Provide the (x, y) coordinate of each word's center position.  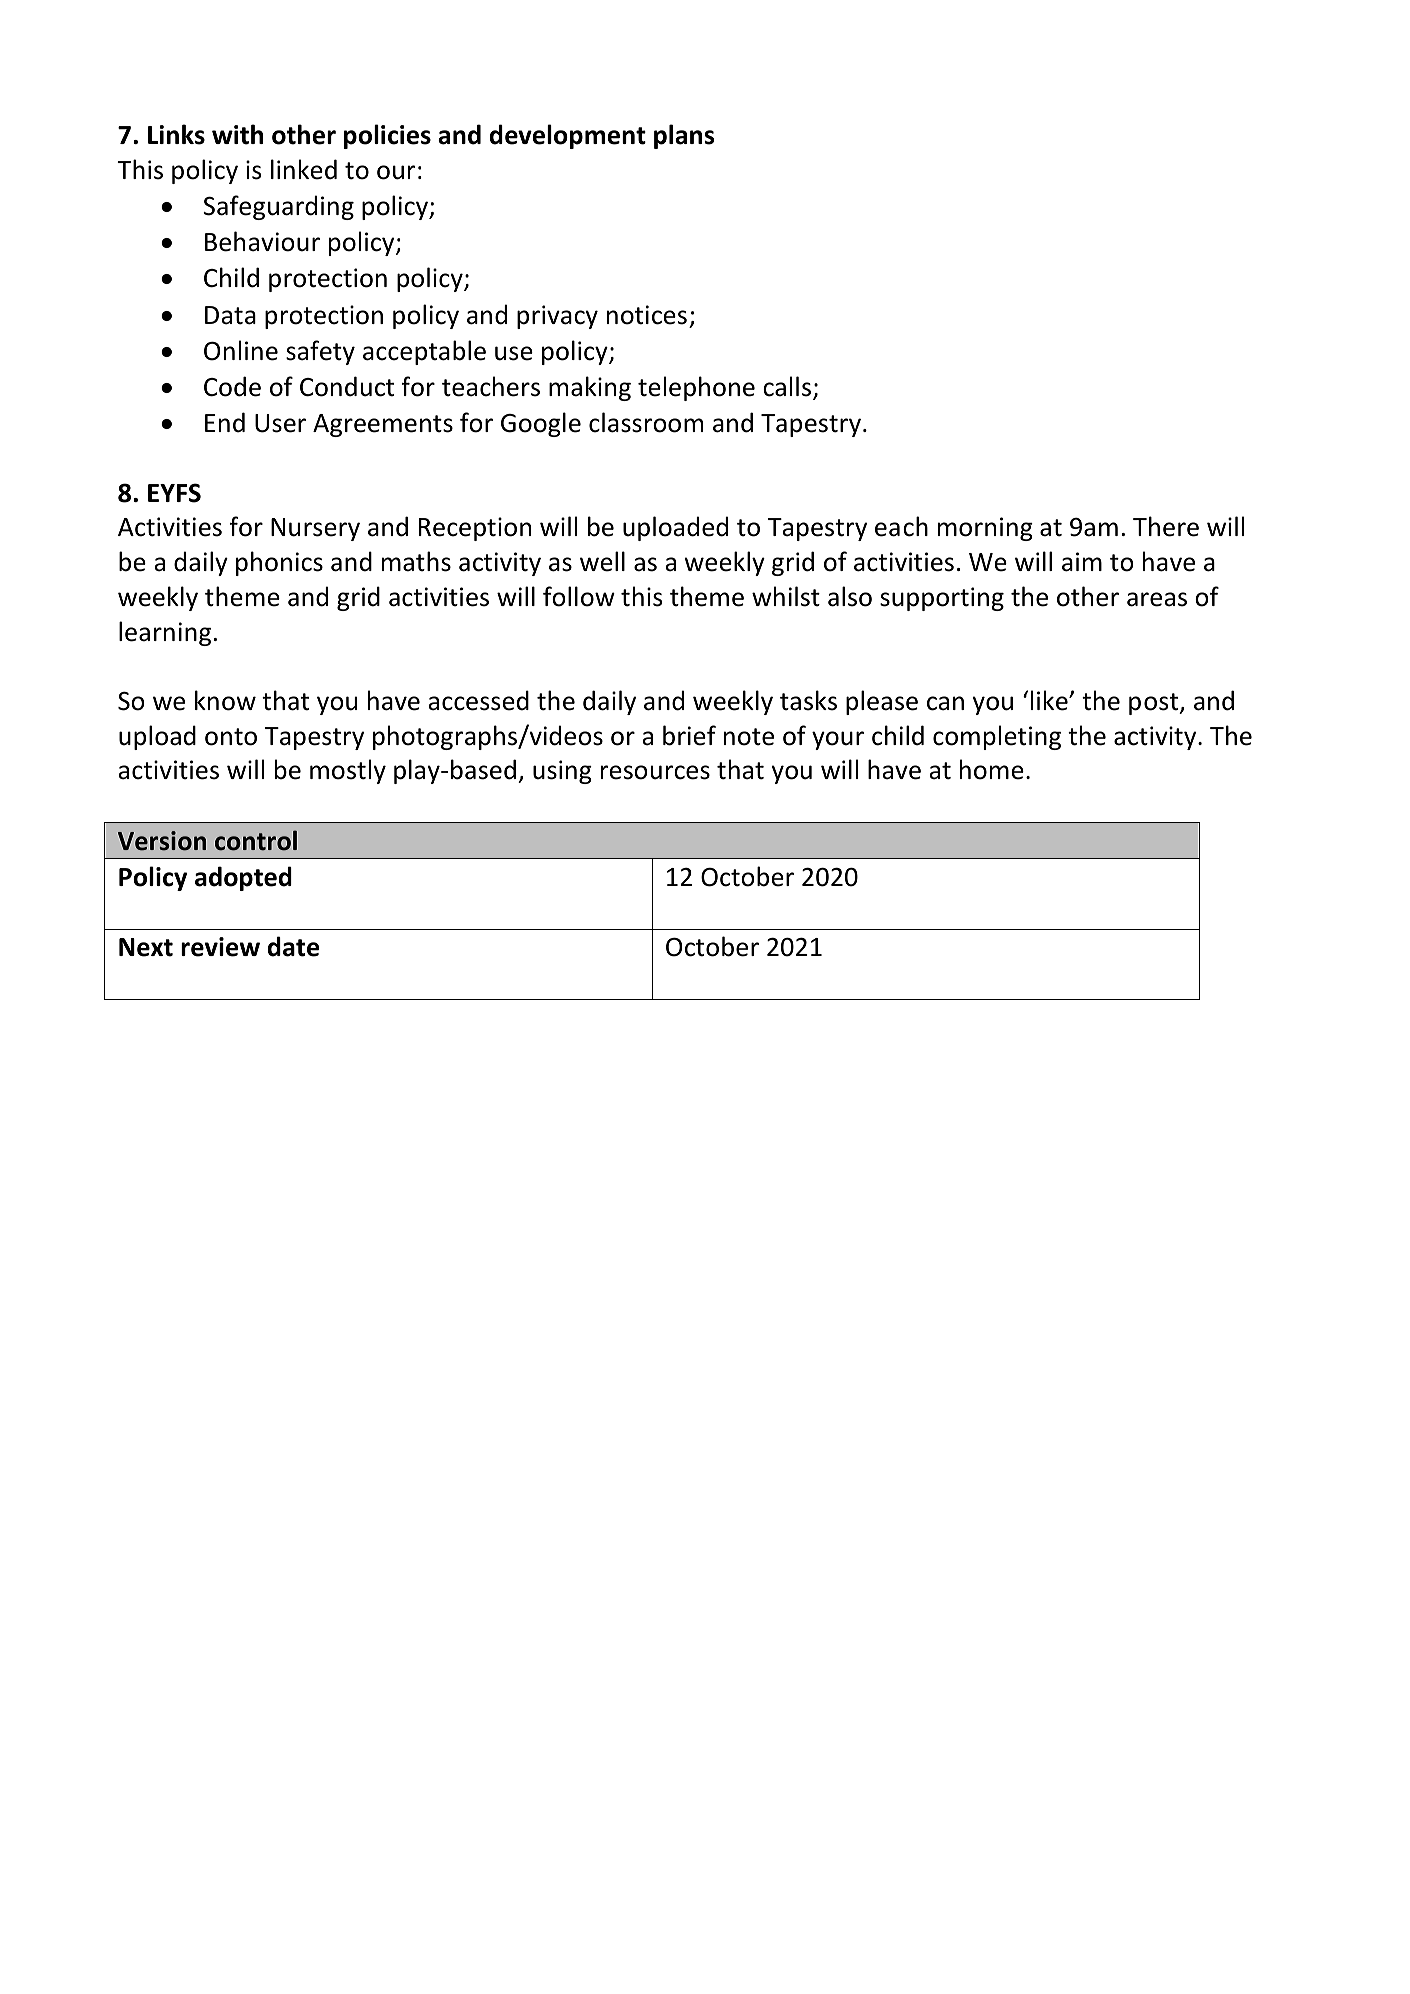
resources (655, 772)
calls (787, 386)
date (293, 946)
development (568, 136)
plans (684, 136)
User (280, 423)
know (225, 700)
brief (689, 735)
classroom (646, 422)
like (1050, 700)
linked (304, 169)
